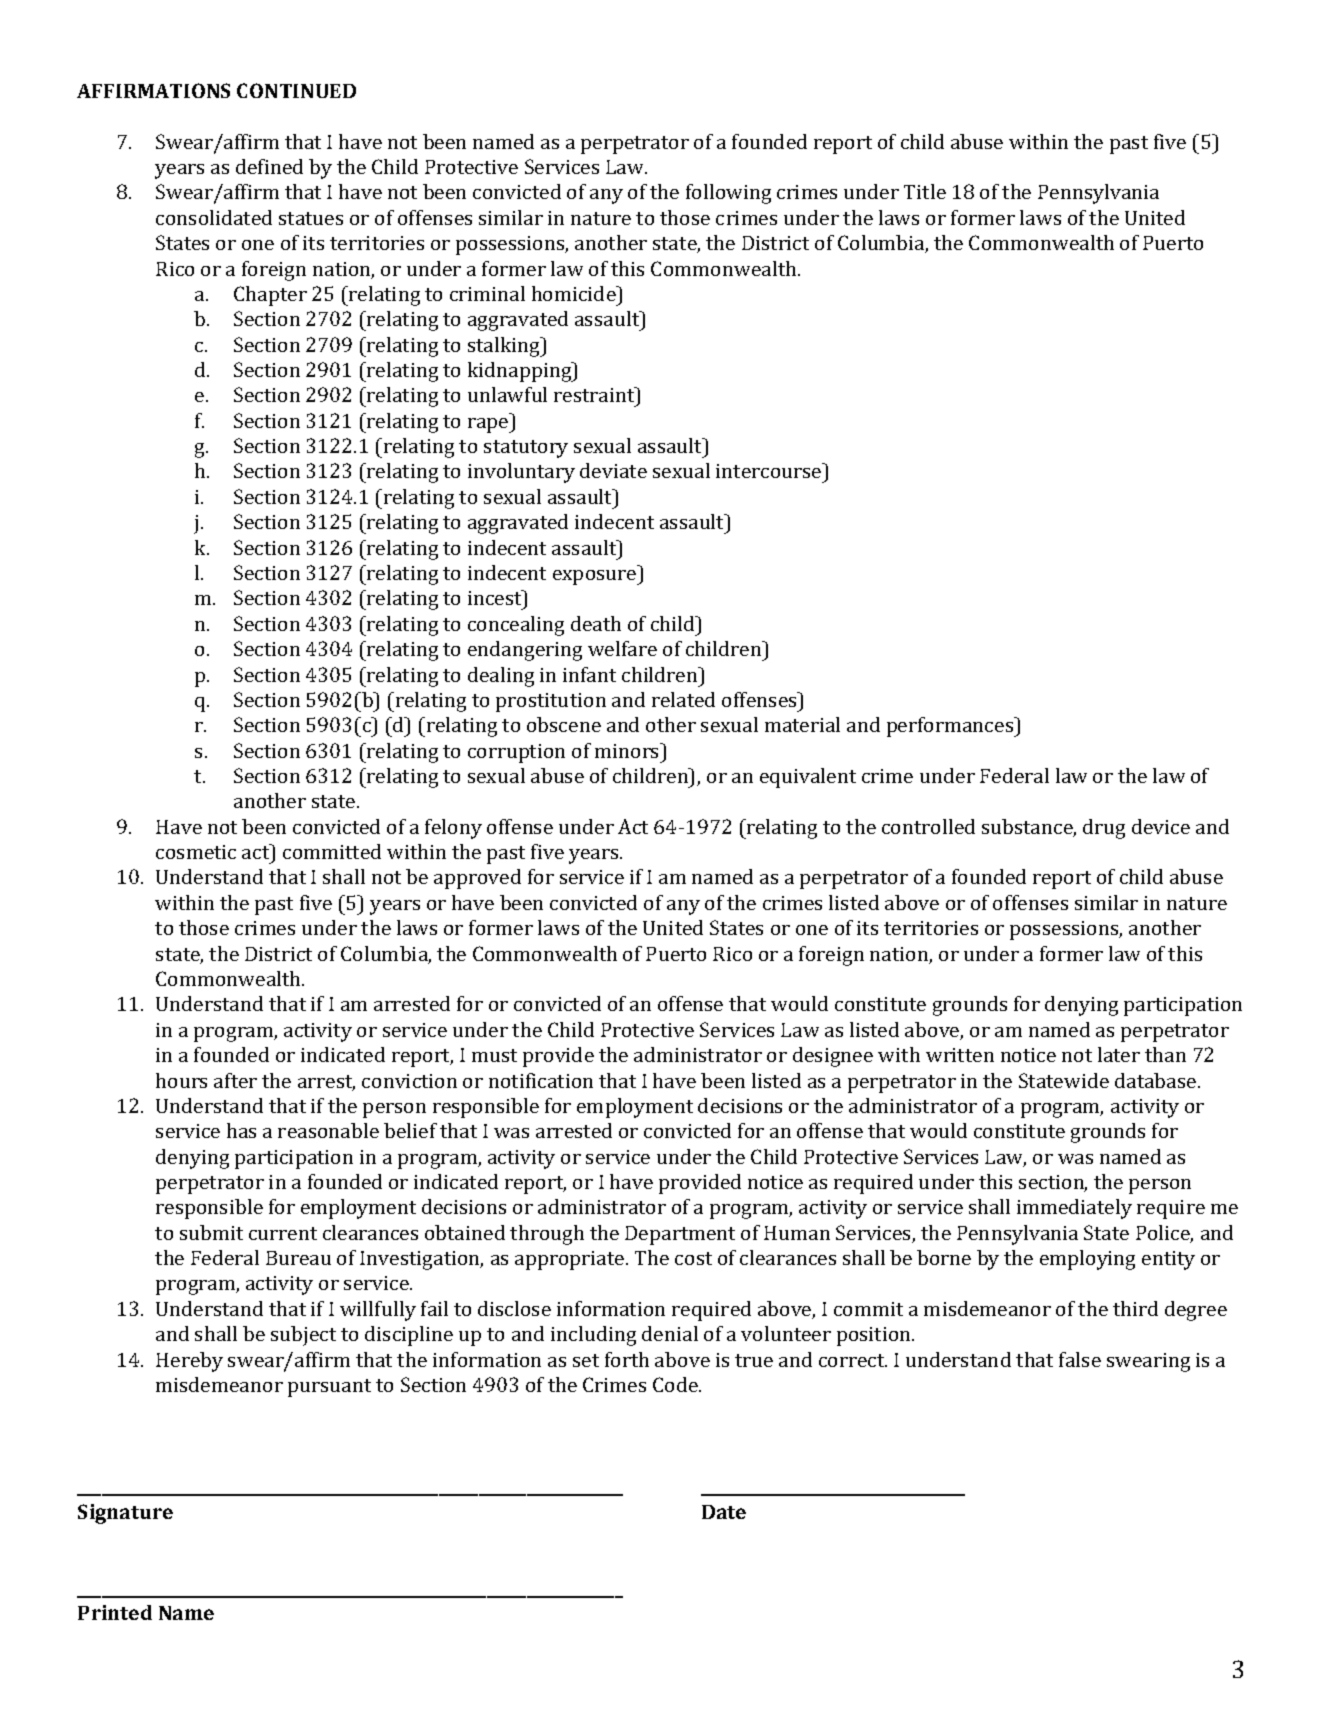 The image size is (1324, 1714). Describe the element at coordinates (728, 194) in the screenshot. I see `following` at that location.
